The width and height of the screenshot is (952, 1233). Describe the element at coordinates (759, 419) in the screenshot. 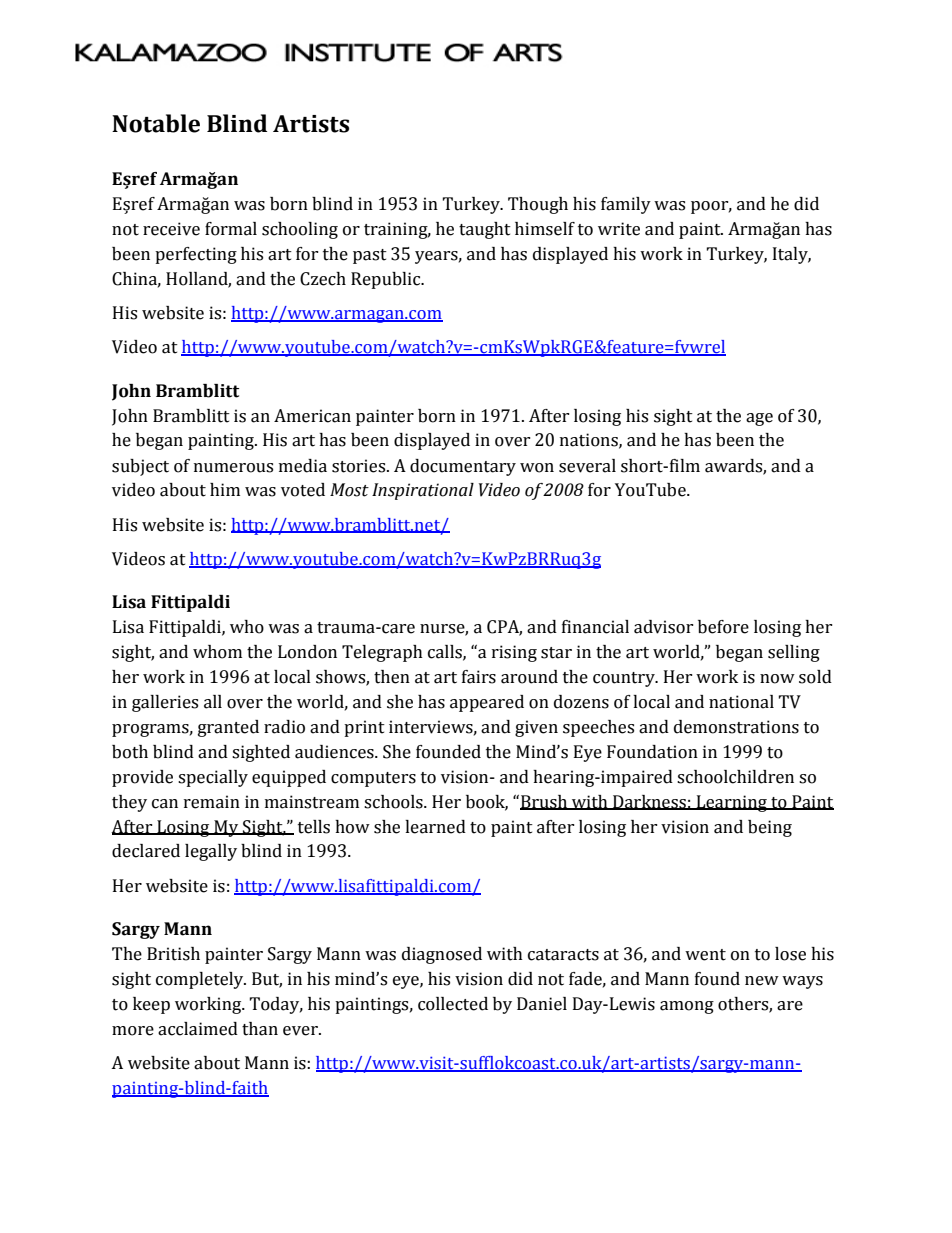

I see `age` at that location.
